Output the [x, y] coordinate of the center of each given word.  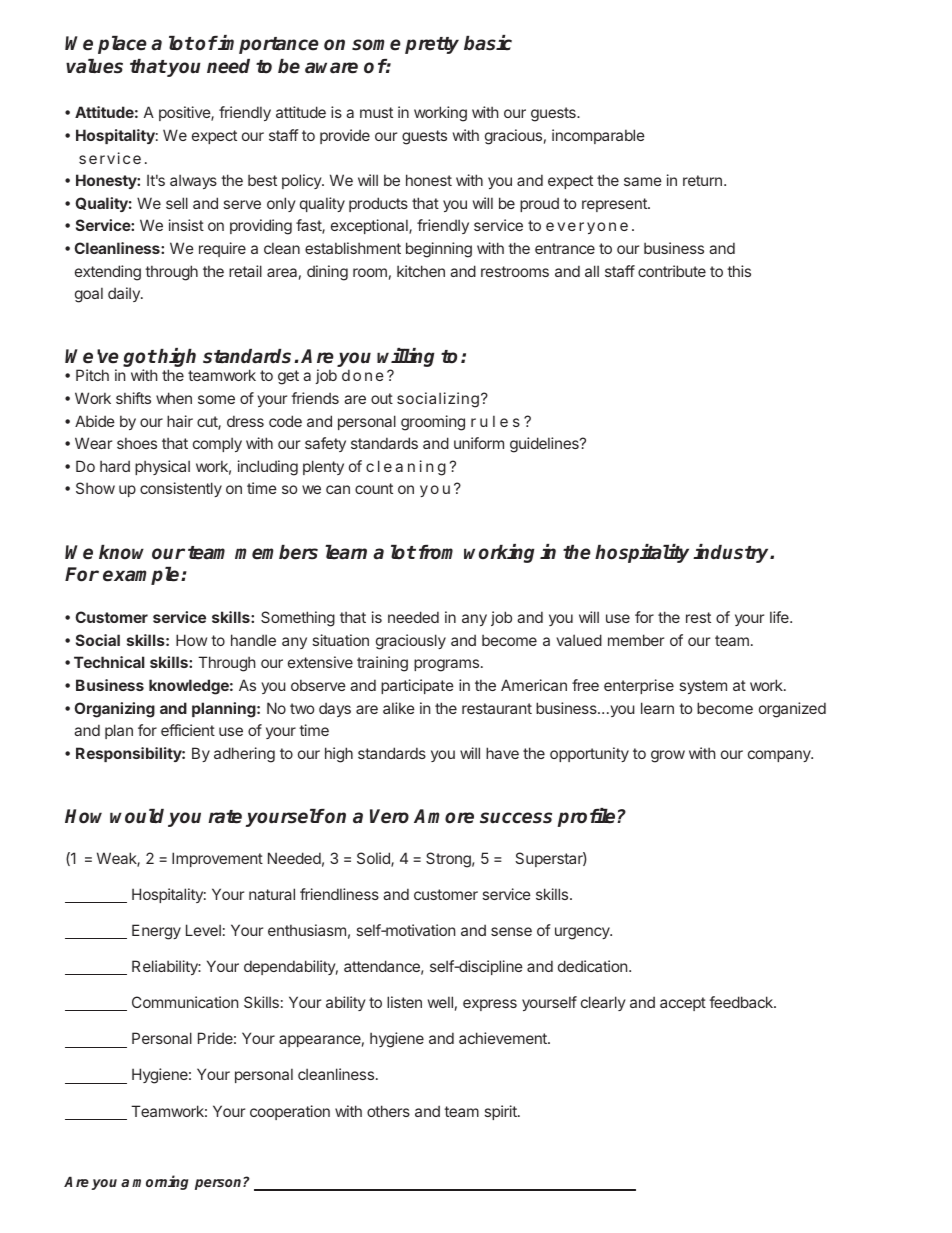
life [780, 617]
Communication [185, 1002]
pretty [432, 45]
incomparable [598, 136]
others [388, 1111]
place [122, 45]
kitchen [421, 271]
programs [446, 665]
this [739, 271]
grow [668, 756]
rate [225, 817]
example [142, 576]
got [140, 360]
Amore [444, 816]
